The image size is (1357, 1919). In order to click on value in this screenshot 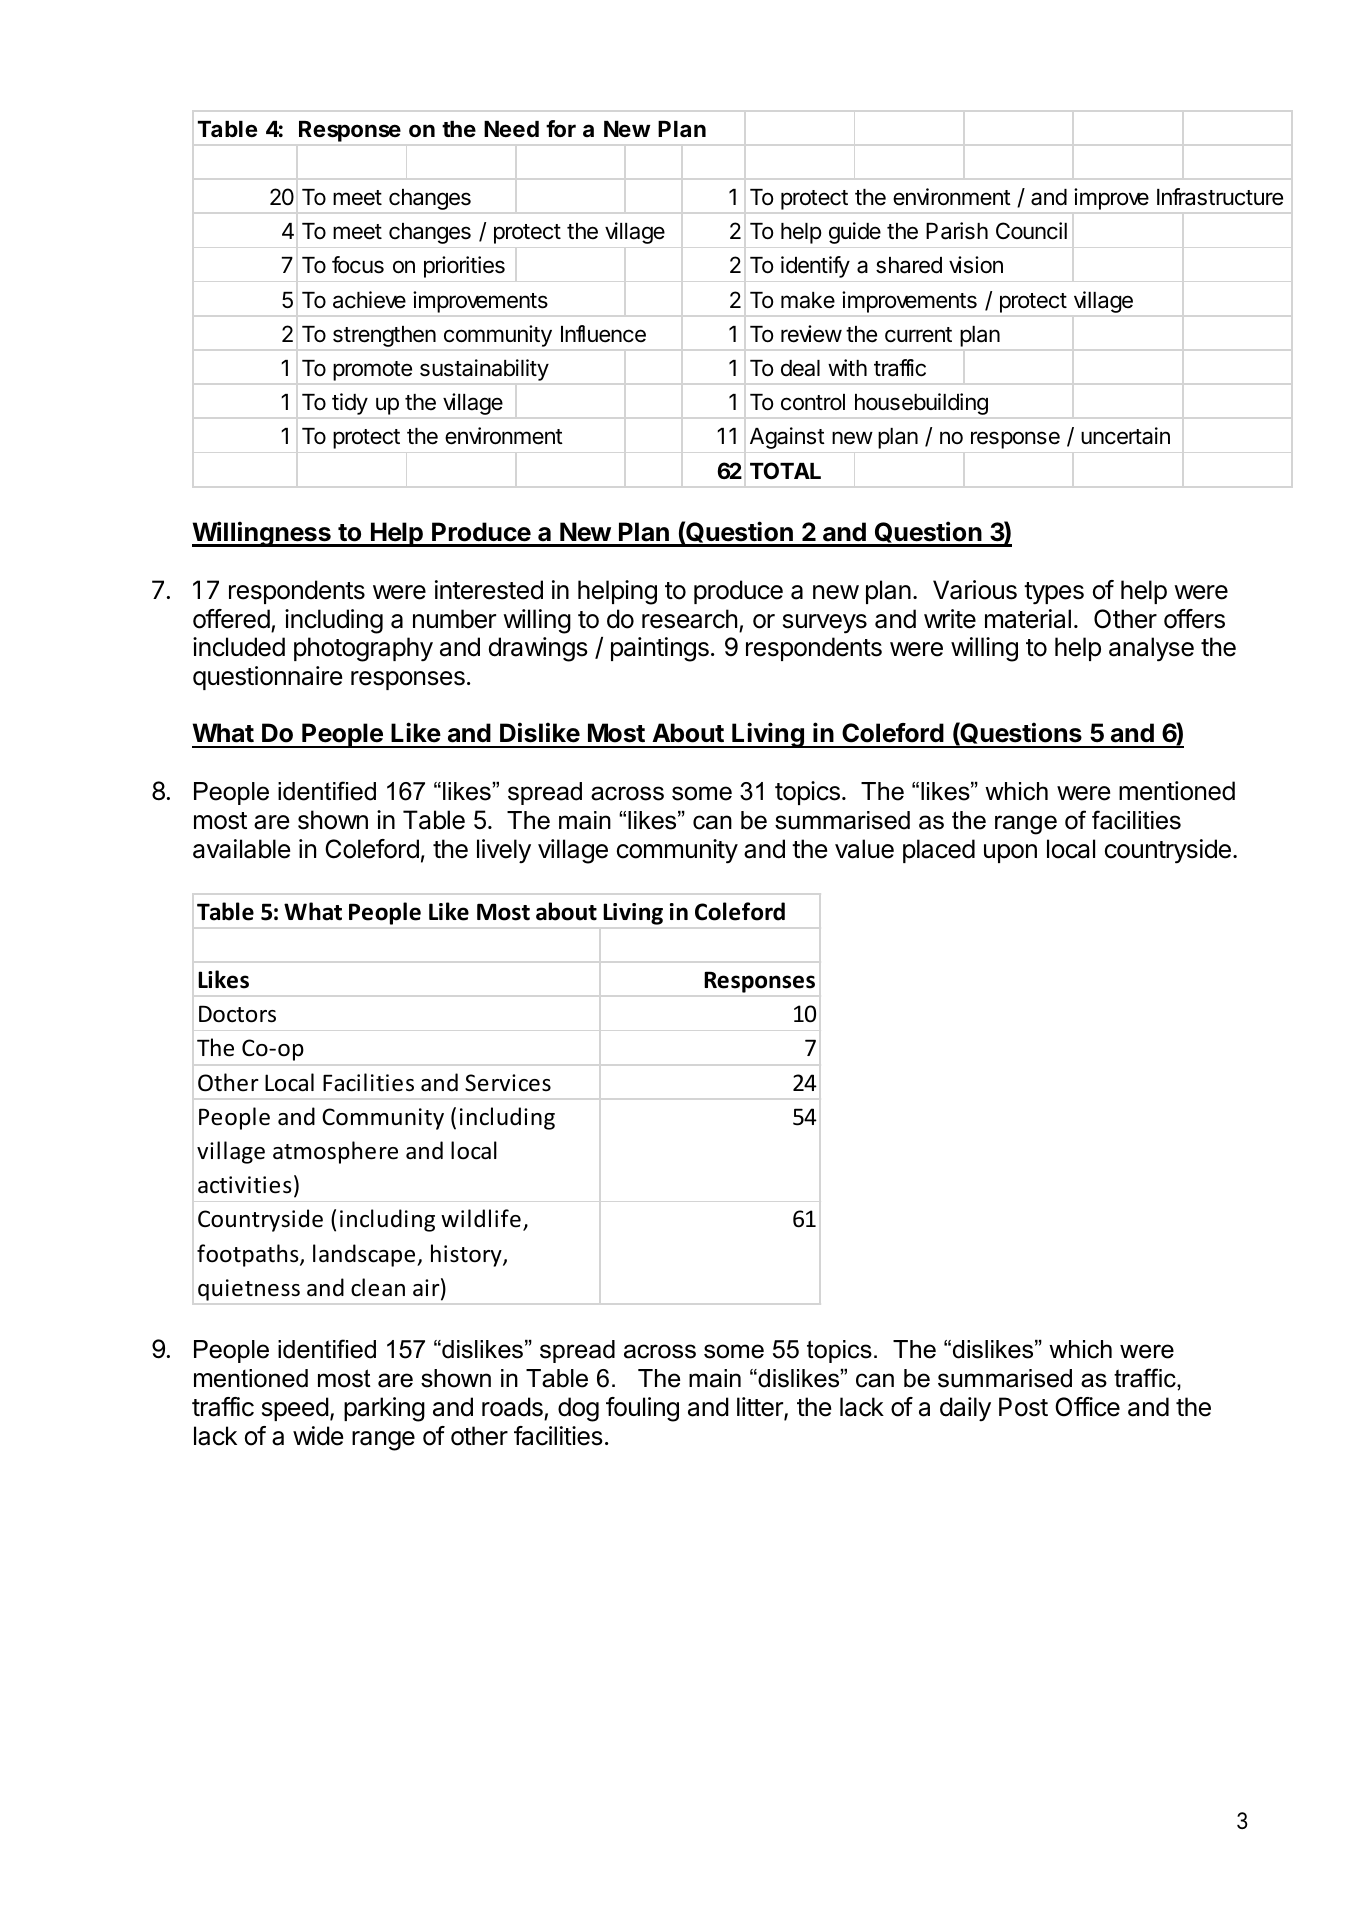, I will do `click(864, 849)`.
